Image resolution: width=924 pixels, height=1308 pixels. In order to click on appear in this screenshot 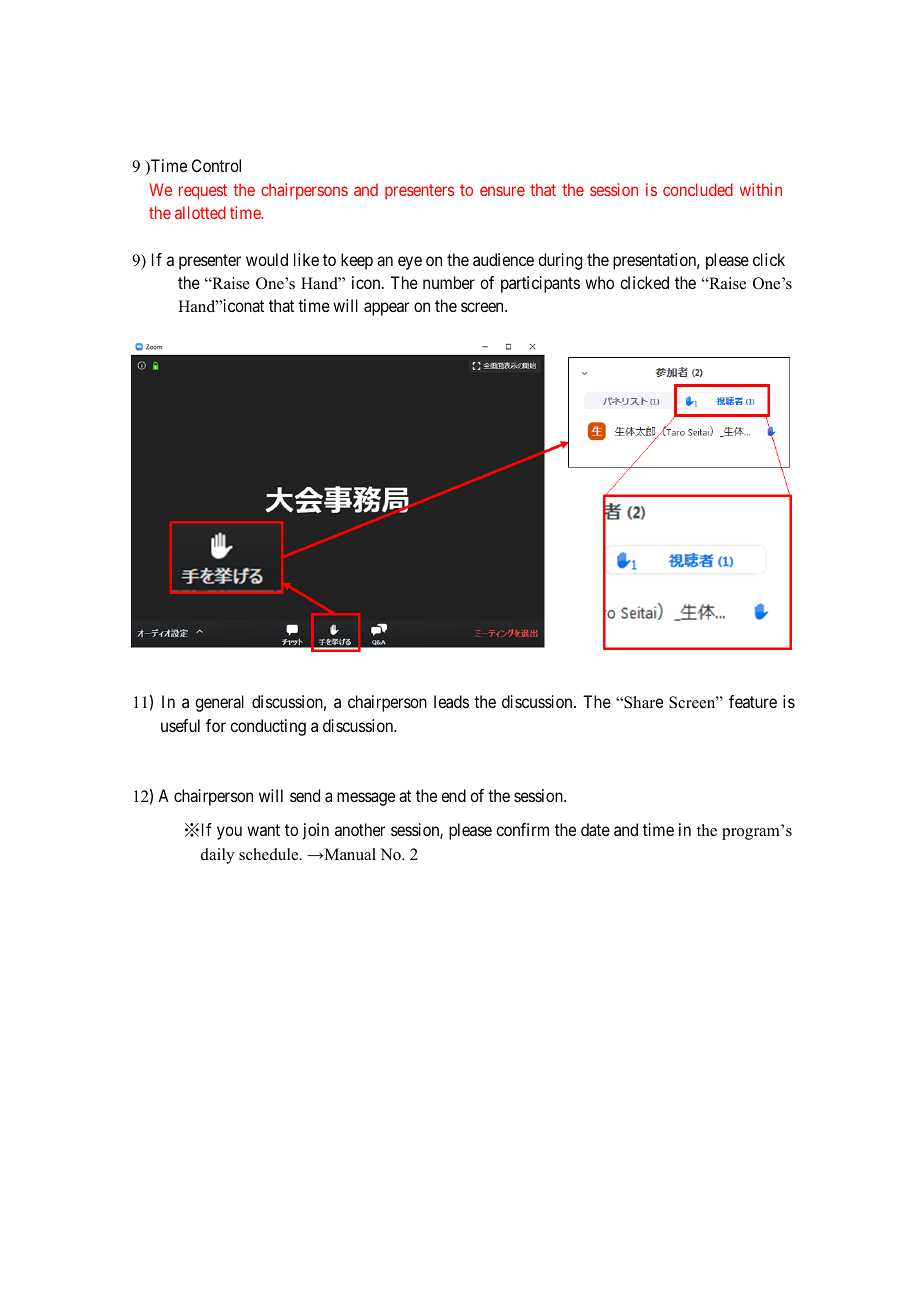, I will do `click(386, 309)`.
